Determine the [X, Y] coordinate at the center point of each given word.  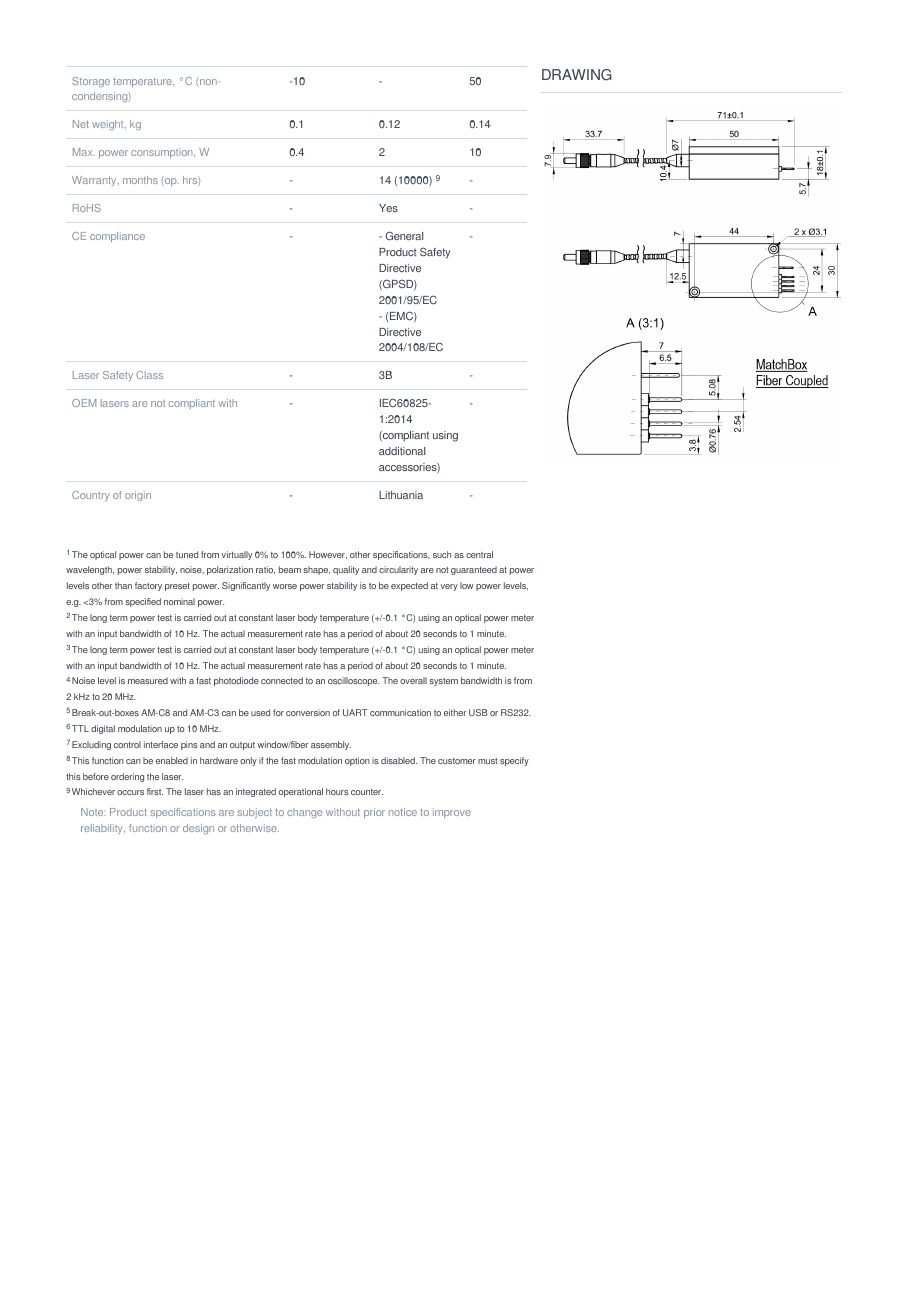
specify [514, 761]
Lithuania [401, 495]
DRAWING [577, 75]
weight [109, 125]
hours [337, 791]
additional [402, 451]
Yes [388, 208]
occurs [130, 792]
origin [138, 496]
